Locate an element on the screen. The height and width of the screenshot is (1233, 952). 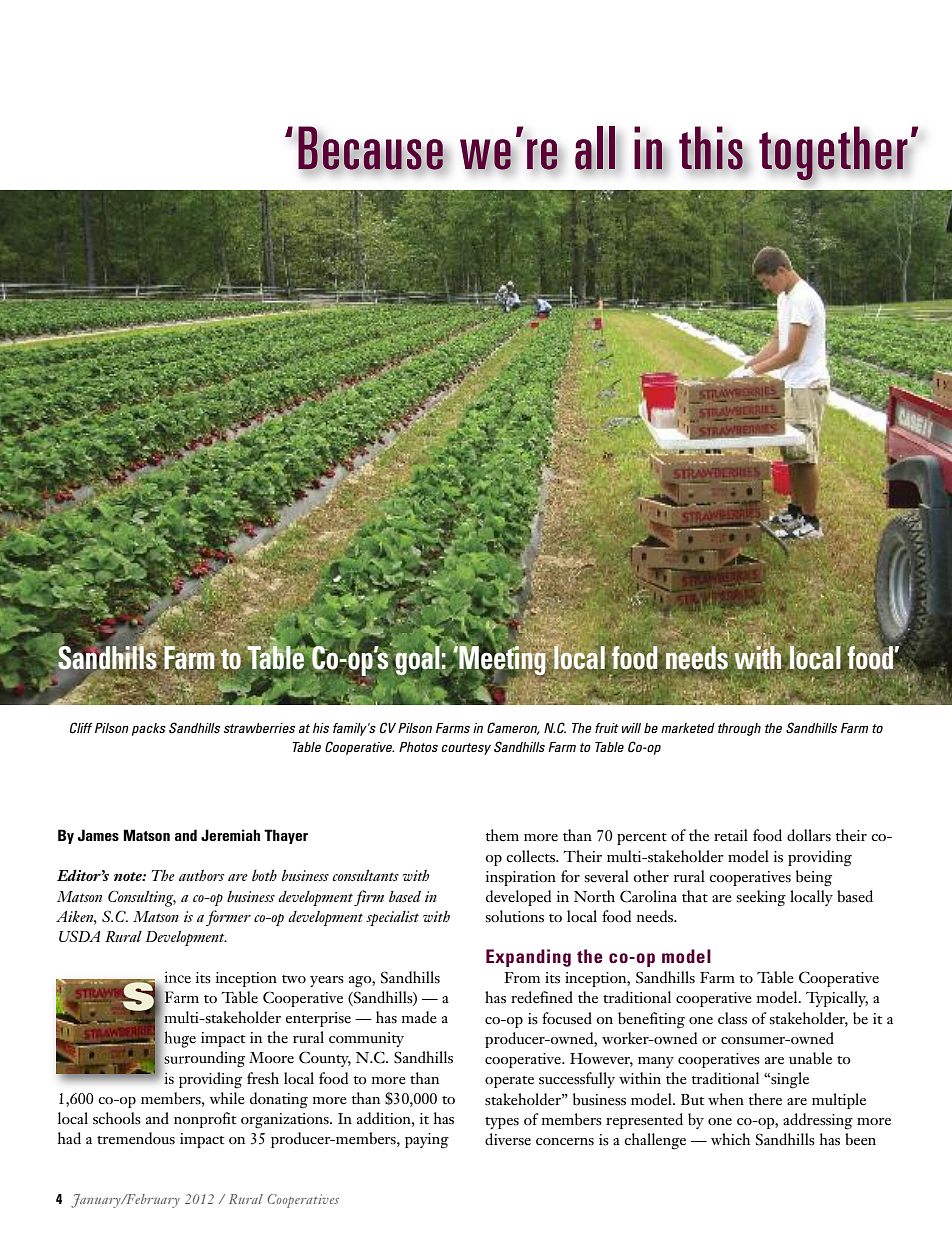
solutions is located at coordinates (515, 916).
